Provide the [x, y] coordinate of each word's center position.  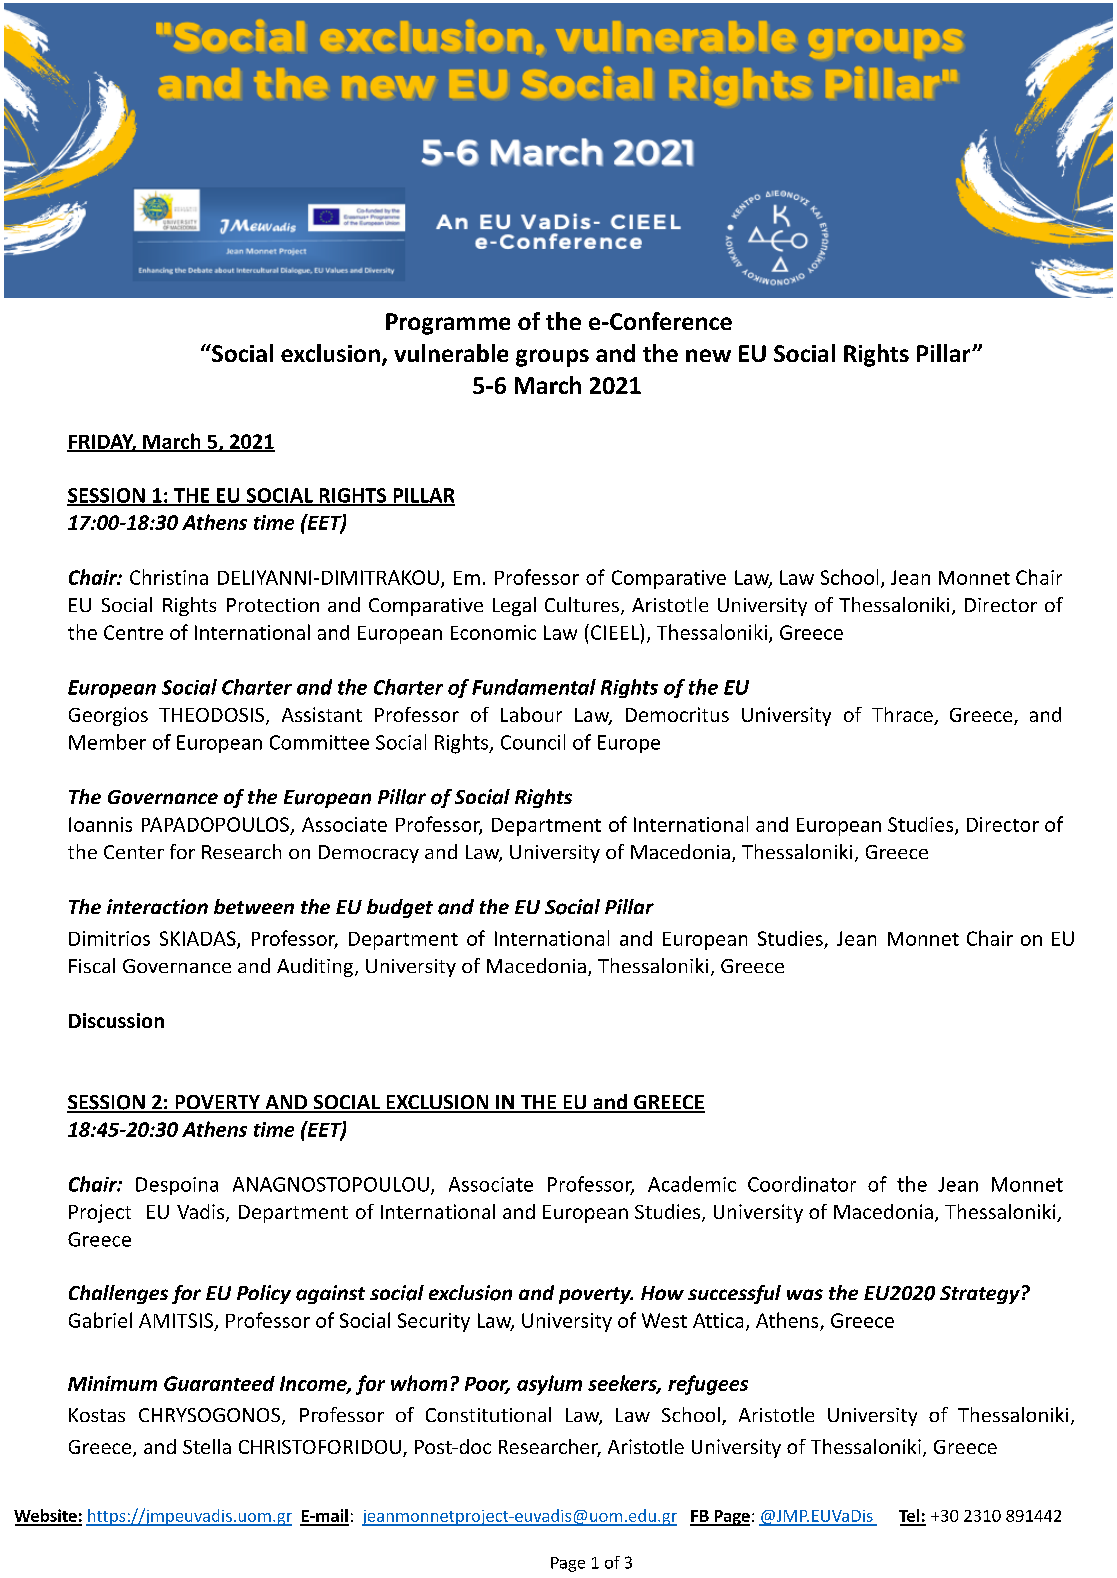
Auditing [315, 967]
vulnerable [451, 353]
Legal [514, 606]
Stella [207, 1446]
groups [552, 358]
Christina [169, 577]
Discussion [116, 1020]
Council [533, 742]
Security [434, 1322]
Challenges [118, 1294]
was [805, 1294]
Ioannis [100, 824]
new [708, 355]
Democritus [677, 714]
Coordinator [802, 1184]
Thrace [903, 716]
